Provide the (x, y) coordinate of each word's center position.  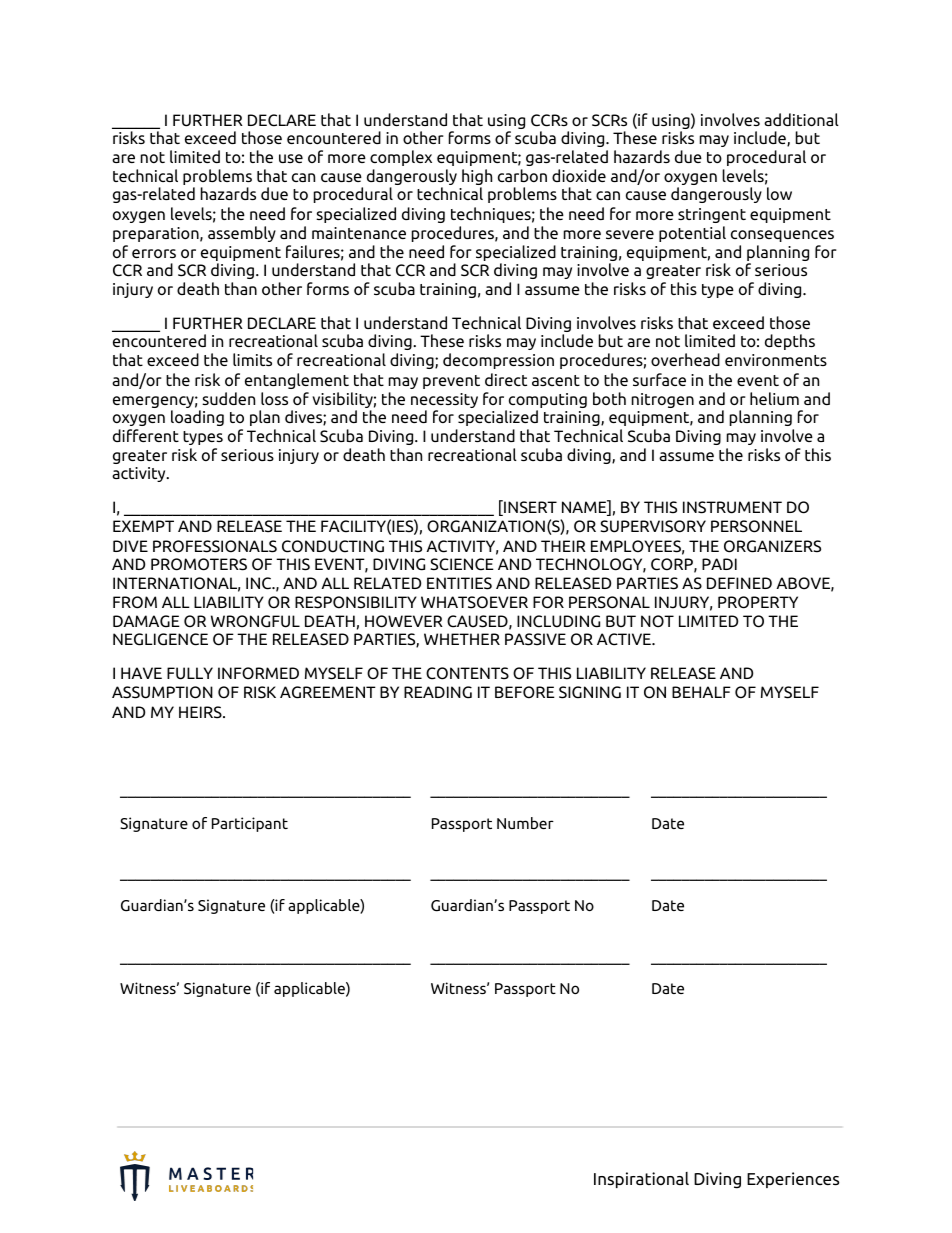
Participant (250, 824)
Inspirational (641, 1180)
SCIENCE (462, 564)
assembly (242, 234)
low (779, 193)
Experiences (793, 1180)
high (477, 178)
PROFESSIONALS (215, 546)
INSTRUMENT (732, 507)
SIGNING (590, 692)
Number (525, 823)
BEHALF (701, 692)
